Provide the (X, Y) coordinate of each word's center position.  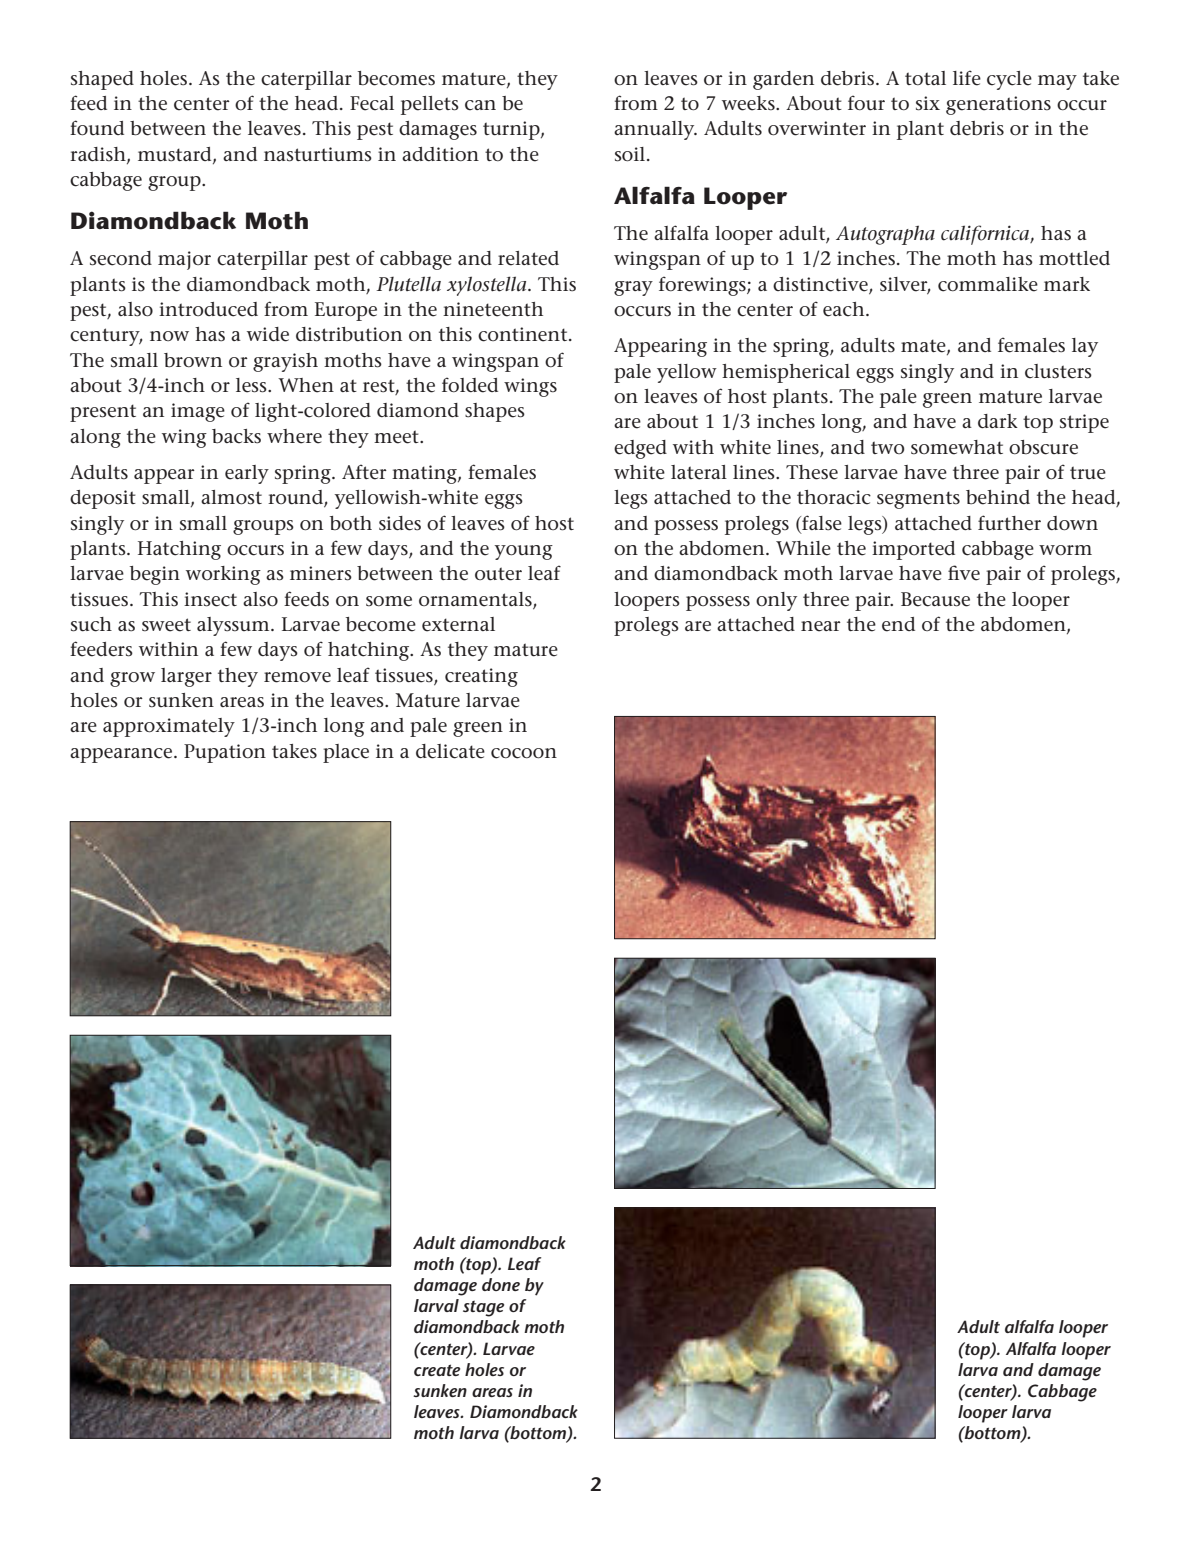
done (501, 1284)
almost (231, 497)
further (1009, 523)
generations (998, 105)
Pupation (225, 753)
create (437, 1370)
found (97, 128)
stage (483, 1308)
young (523, 552)
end (898, 624)
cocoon (524, 753)
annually (655, 130)
